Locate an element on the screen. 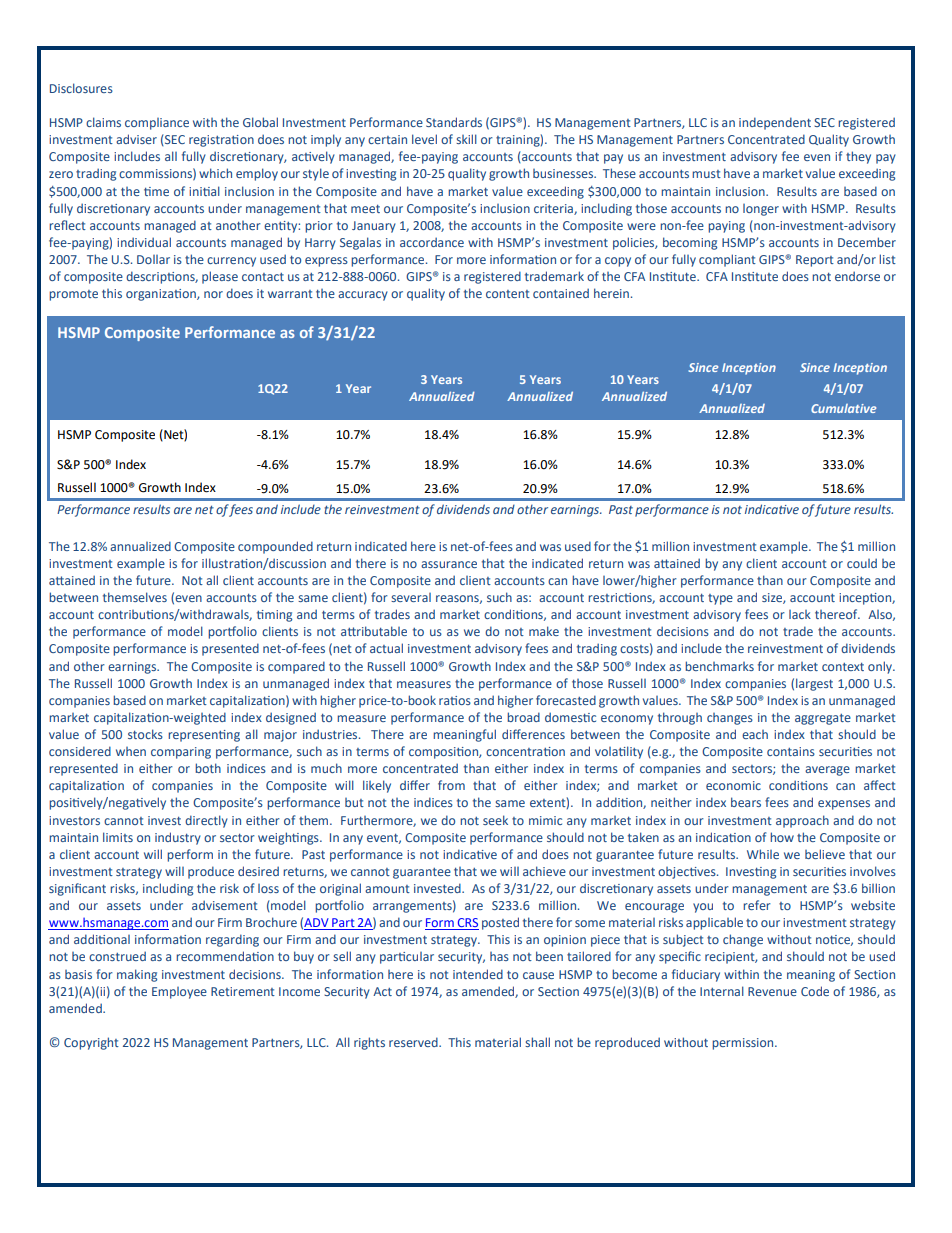 Image resolution: width=952 pixels, height=1233 pixels. compounded is located at coordinates (275, 547).
